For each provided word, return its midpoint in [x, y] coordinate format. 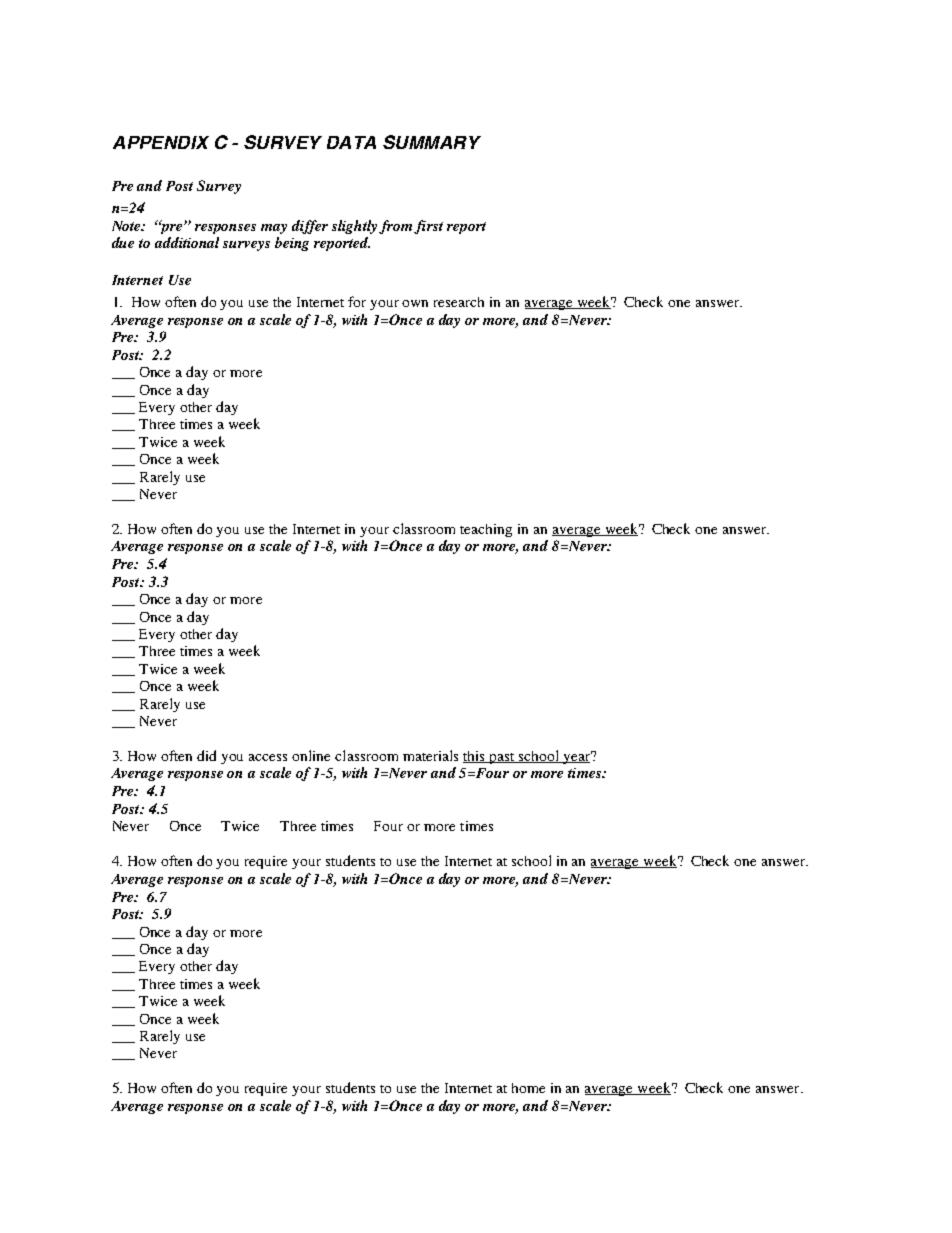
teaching [486, 530]
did [206, 755]
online [311, 755]
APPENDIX [161, 142]
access [268, 757]
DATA [351, 142]
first [428, 227]
